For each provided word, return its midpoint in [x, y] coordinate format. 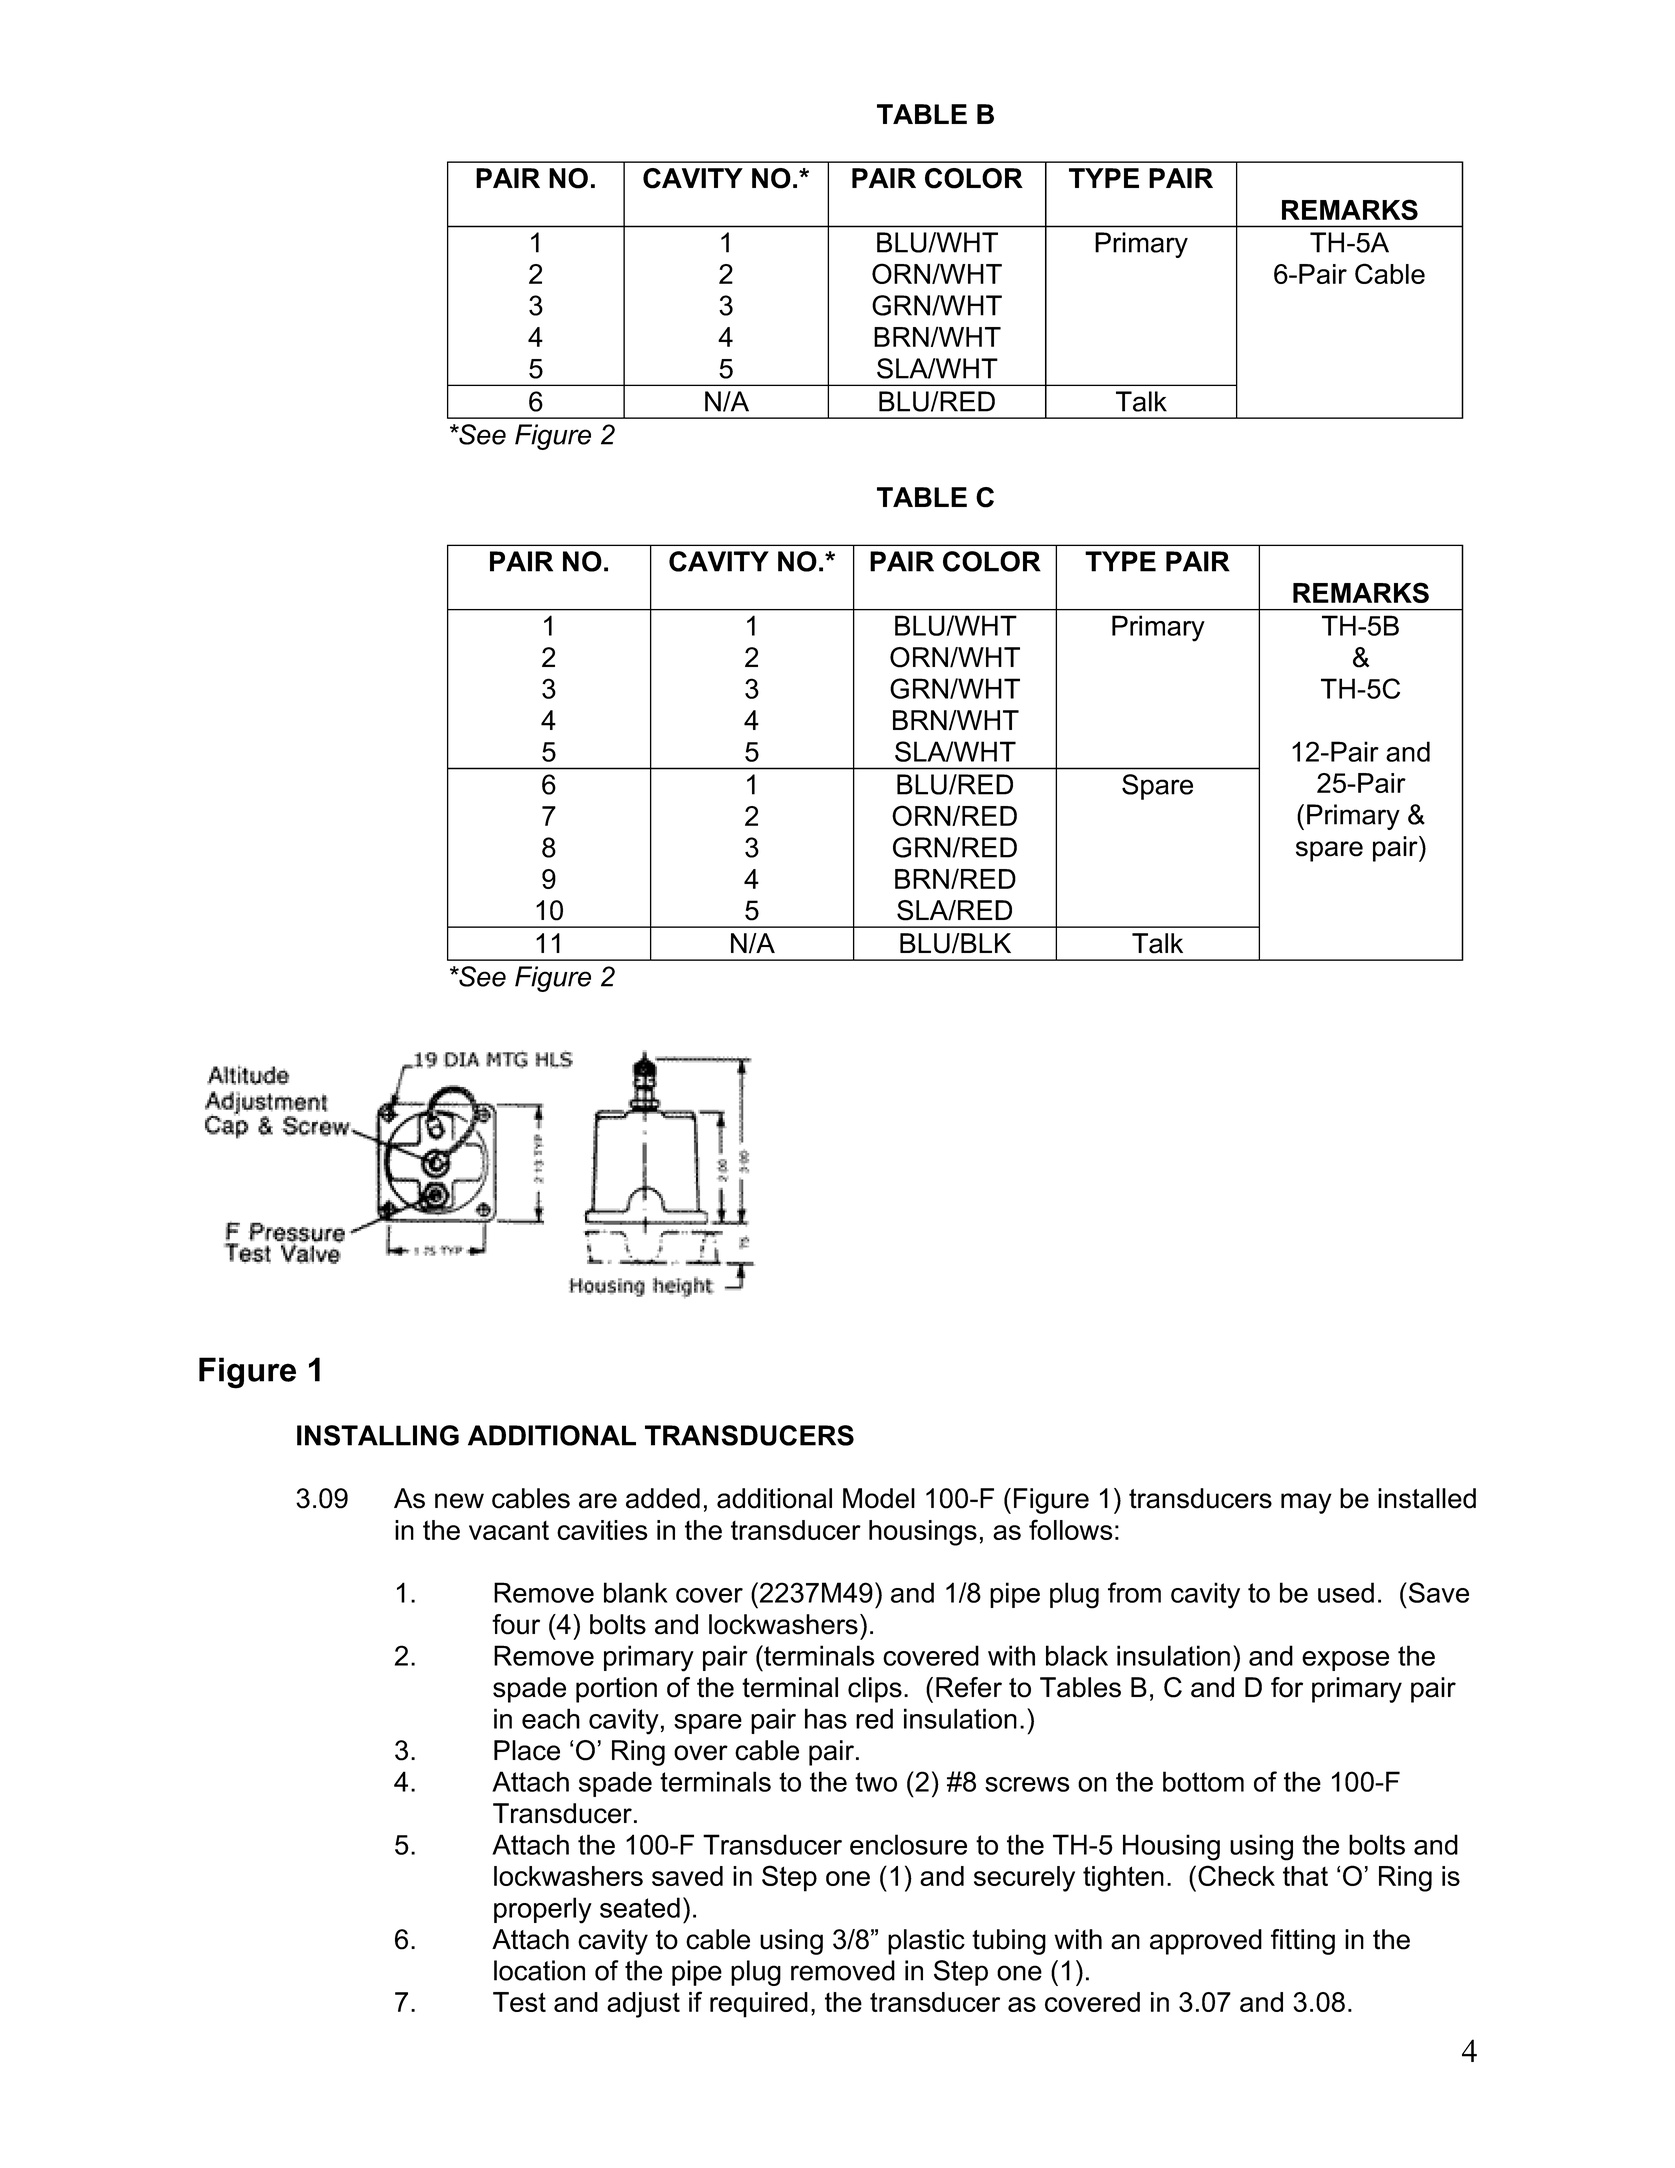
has [826, 1718]
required [759, 2005]
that [1305, 1876]
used [1346, 1592]
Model [879, 1498]
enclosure [908, 1844]
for [1287, 1687]
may [1306, 1503]
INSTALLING [378, 1435]
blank [636, 1592]
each [551, 1718]
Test [519, 2002]
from [1134, 1592]
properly [543, 1910]
